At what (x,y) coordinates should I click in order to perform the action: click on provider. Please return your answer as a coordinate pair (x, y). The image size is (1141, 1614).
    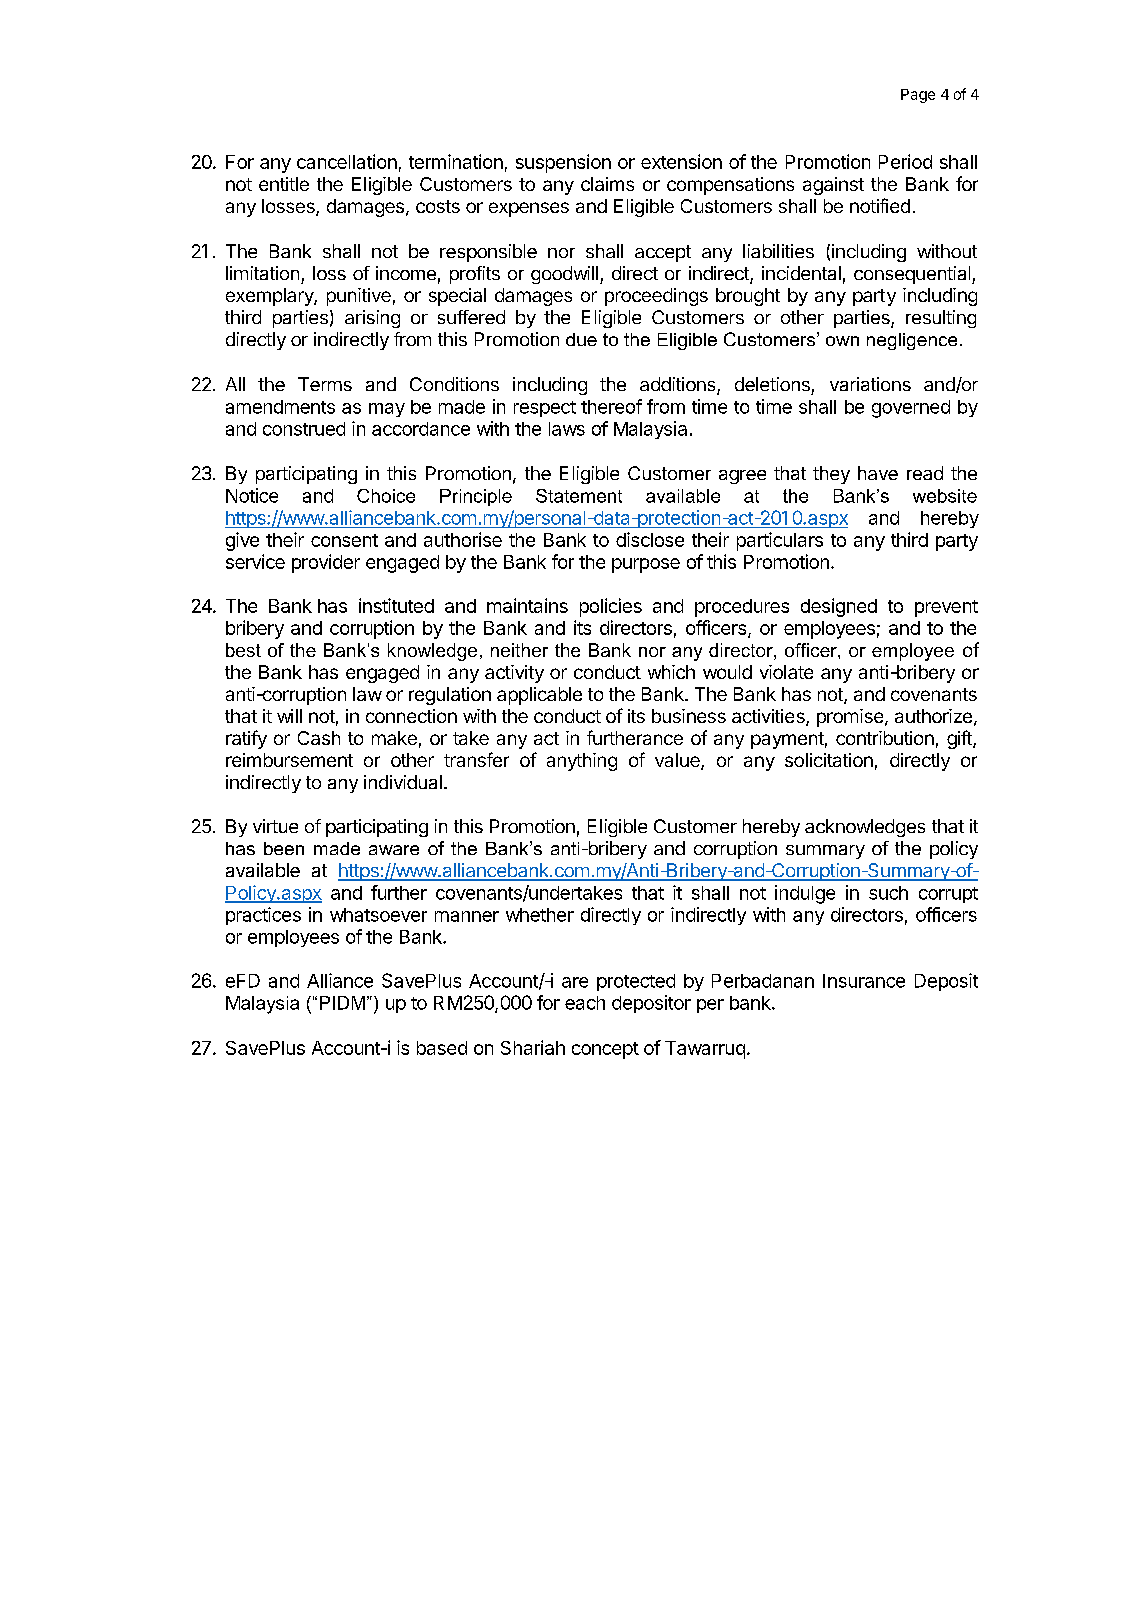
    Looking at the image, I should click on (326, 563).
